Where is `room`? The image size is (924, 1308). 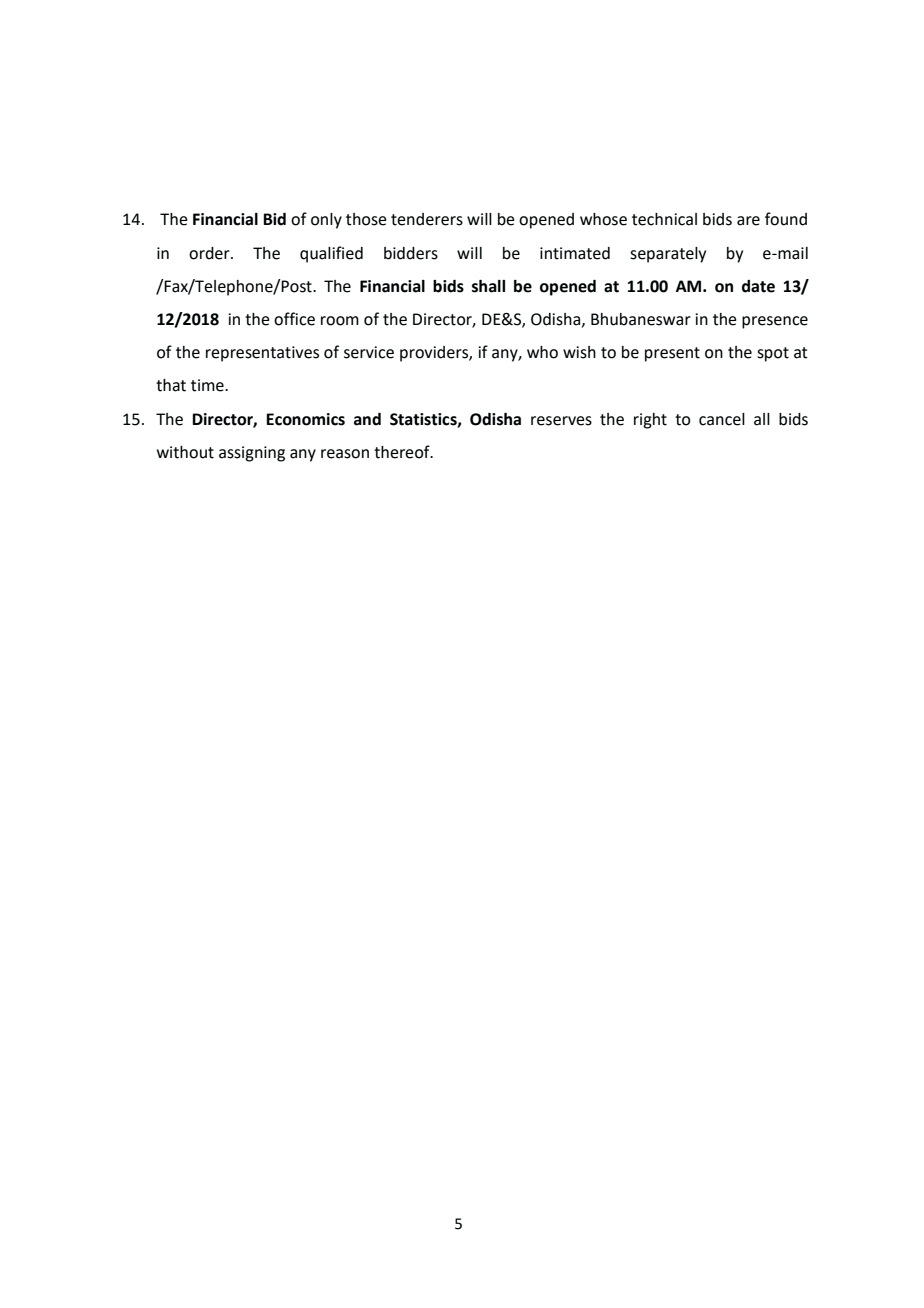
room is located at coordinates (340, 321).
